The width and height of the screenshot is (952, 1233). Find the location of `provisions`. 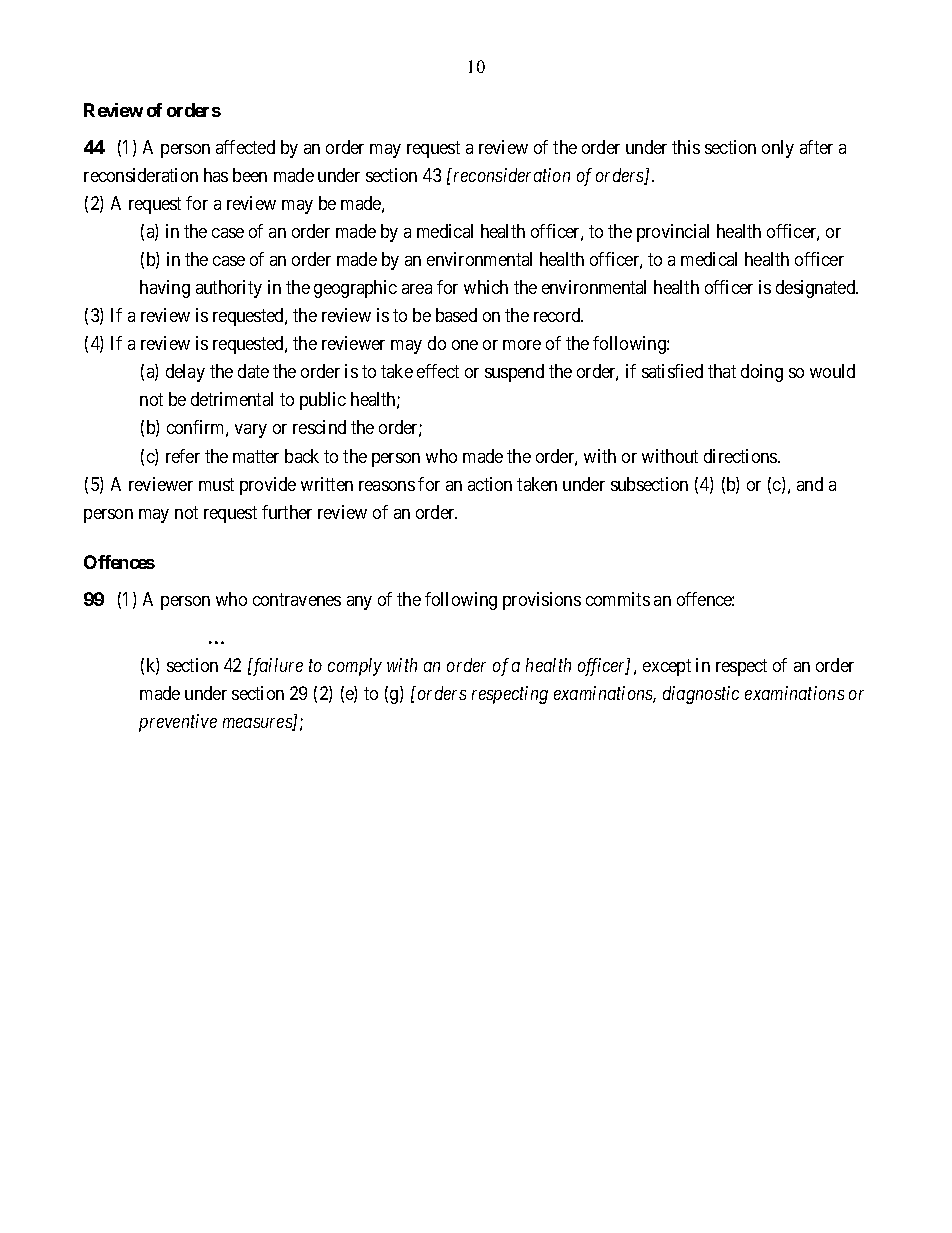

provisions is located at coordinates (542, 601).
